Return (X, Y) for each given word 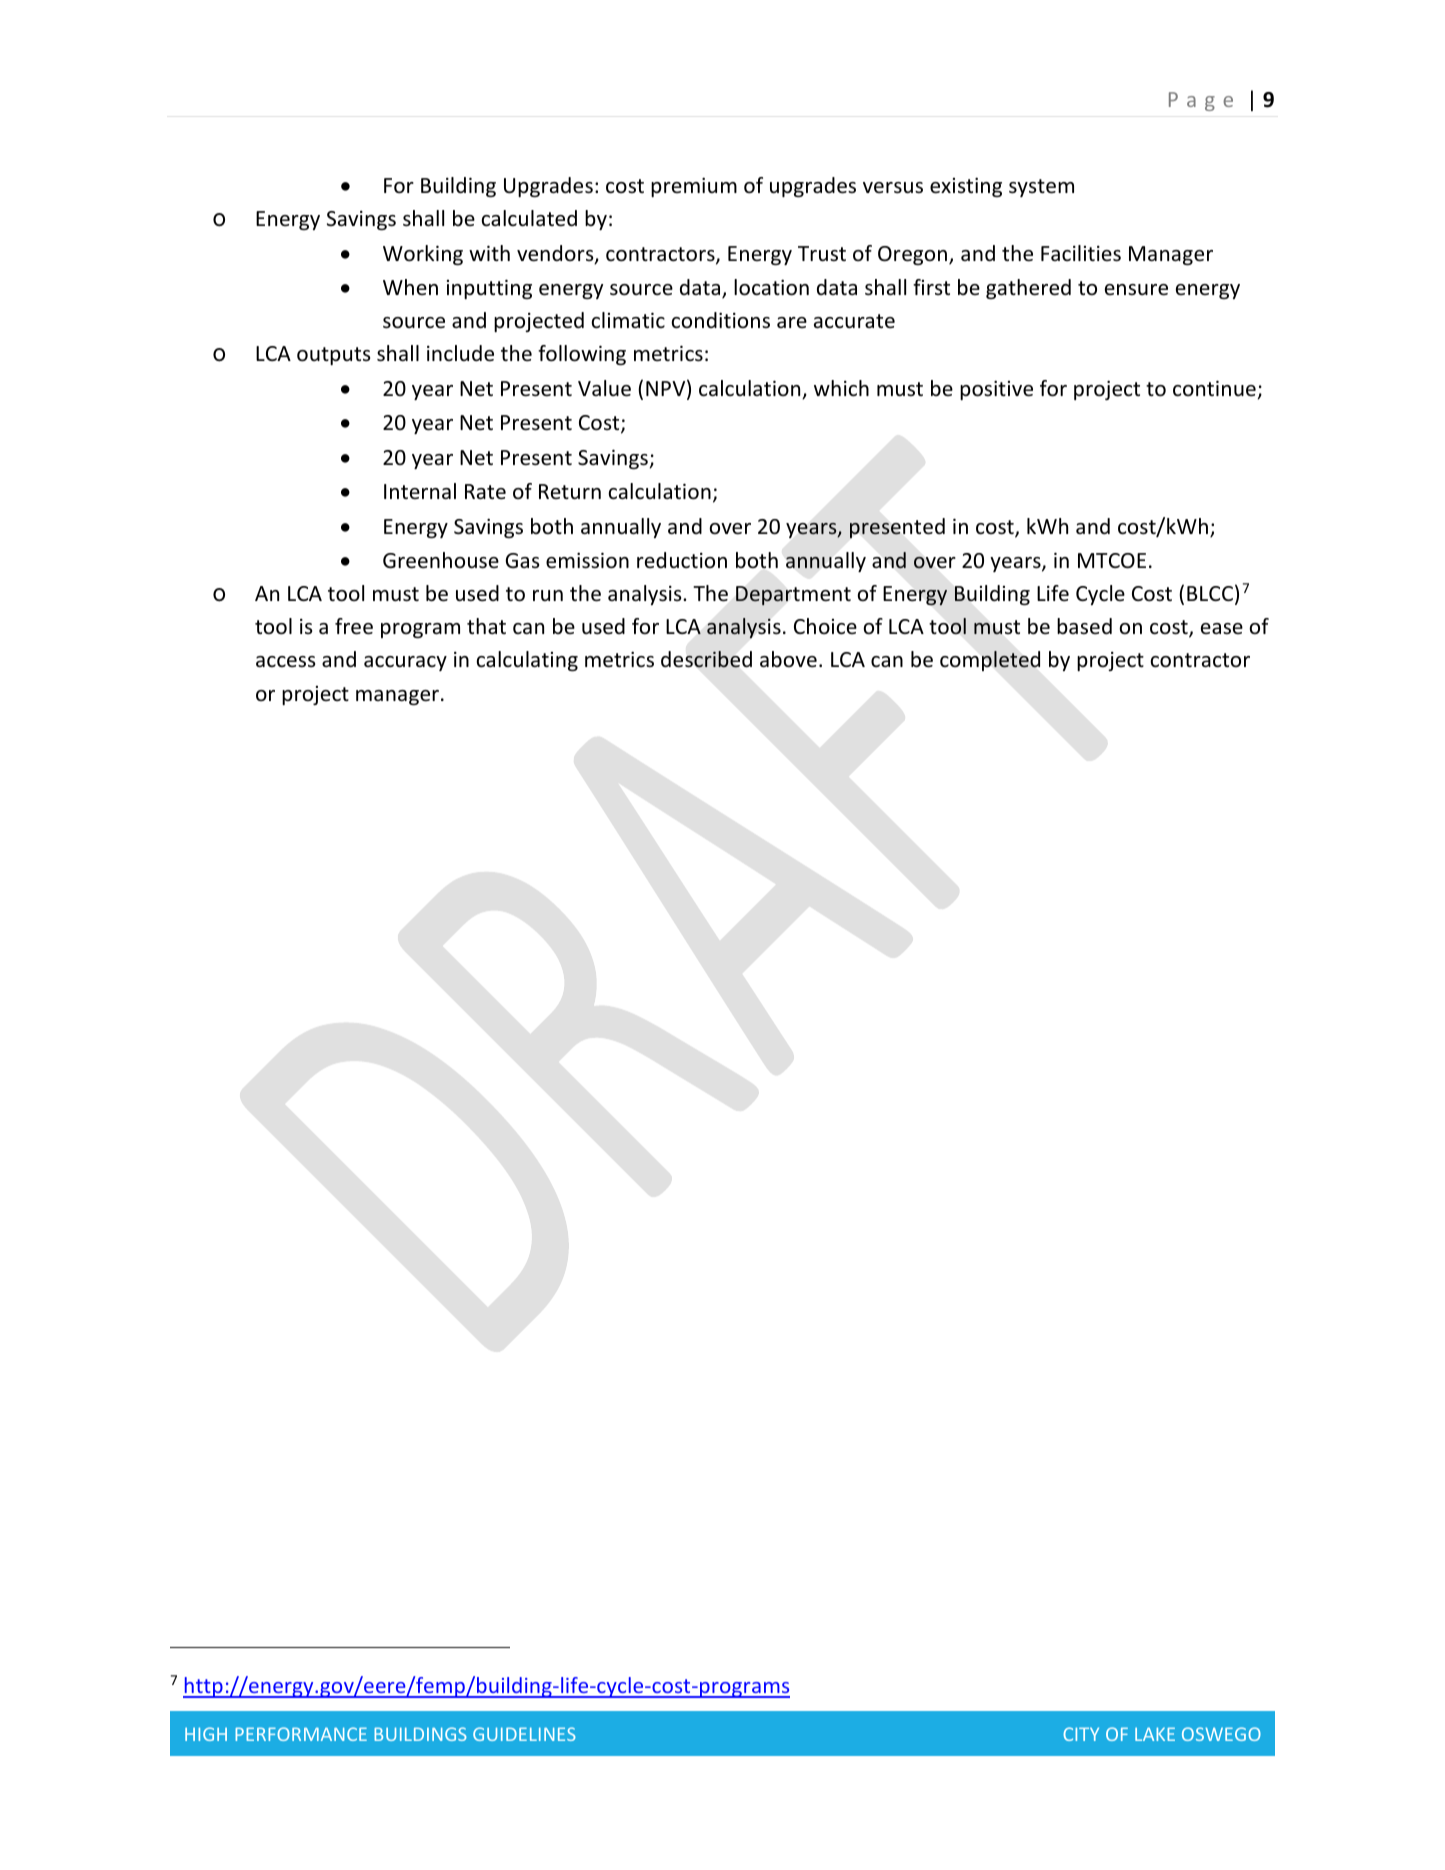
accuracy (405, 663)
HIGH (206, 1734)
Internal (420, 491)
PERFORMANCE (301, 1734)
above (788, 659)
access (285, 662)
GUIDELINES (524, 1734)
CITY (1081, 1734)
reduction (682, 560)
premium (694, 187)
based (1084, 626)
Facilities (1081, 253)
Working (423, 255)
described (706, 659)
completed (990, 661)
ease (1222, 628)
